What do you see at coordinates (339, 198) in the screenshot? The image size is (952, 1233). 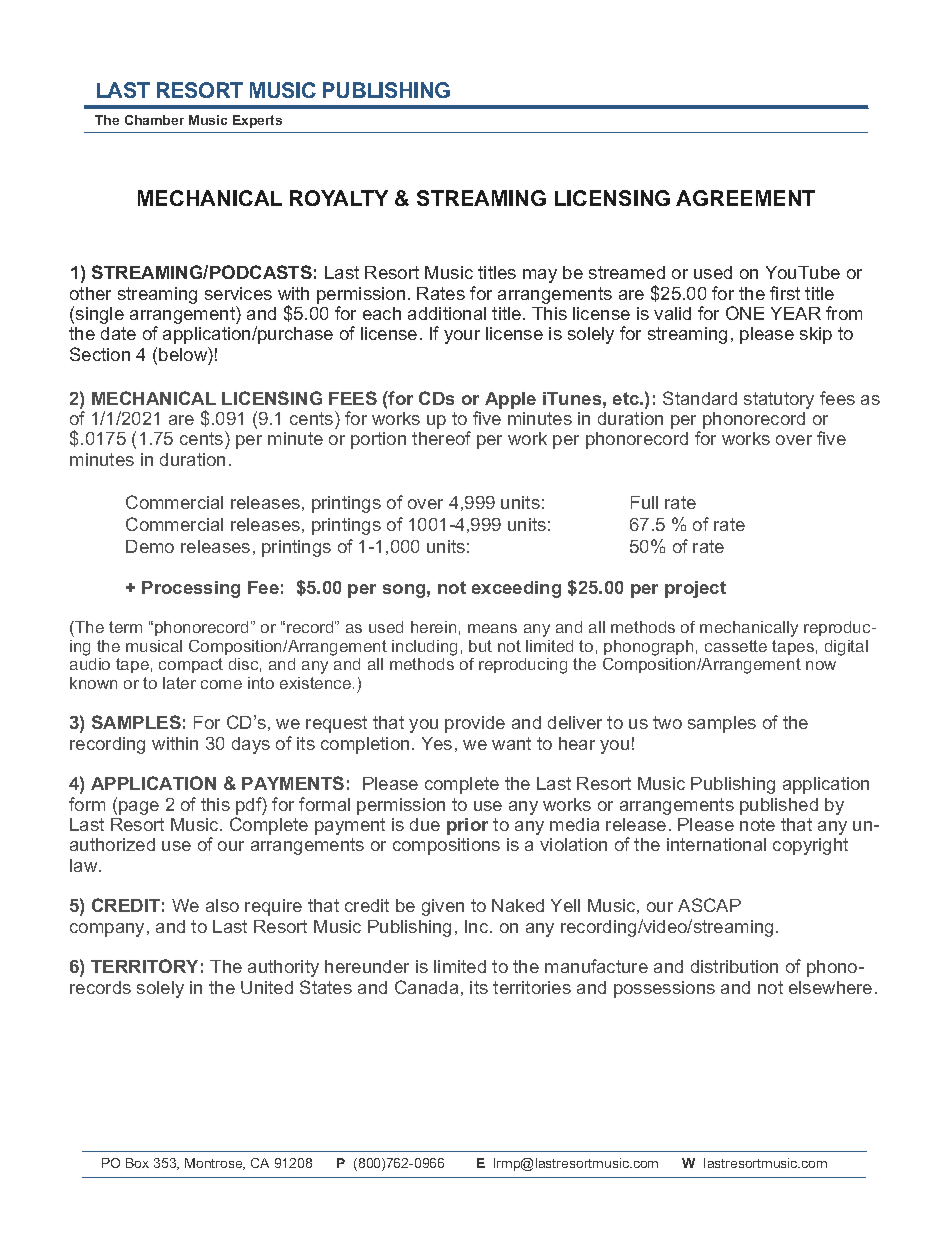 I see `ROYALTY` at bounding box center [339, 198].
